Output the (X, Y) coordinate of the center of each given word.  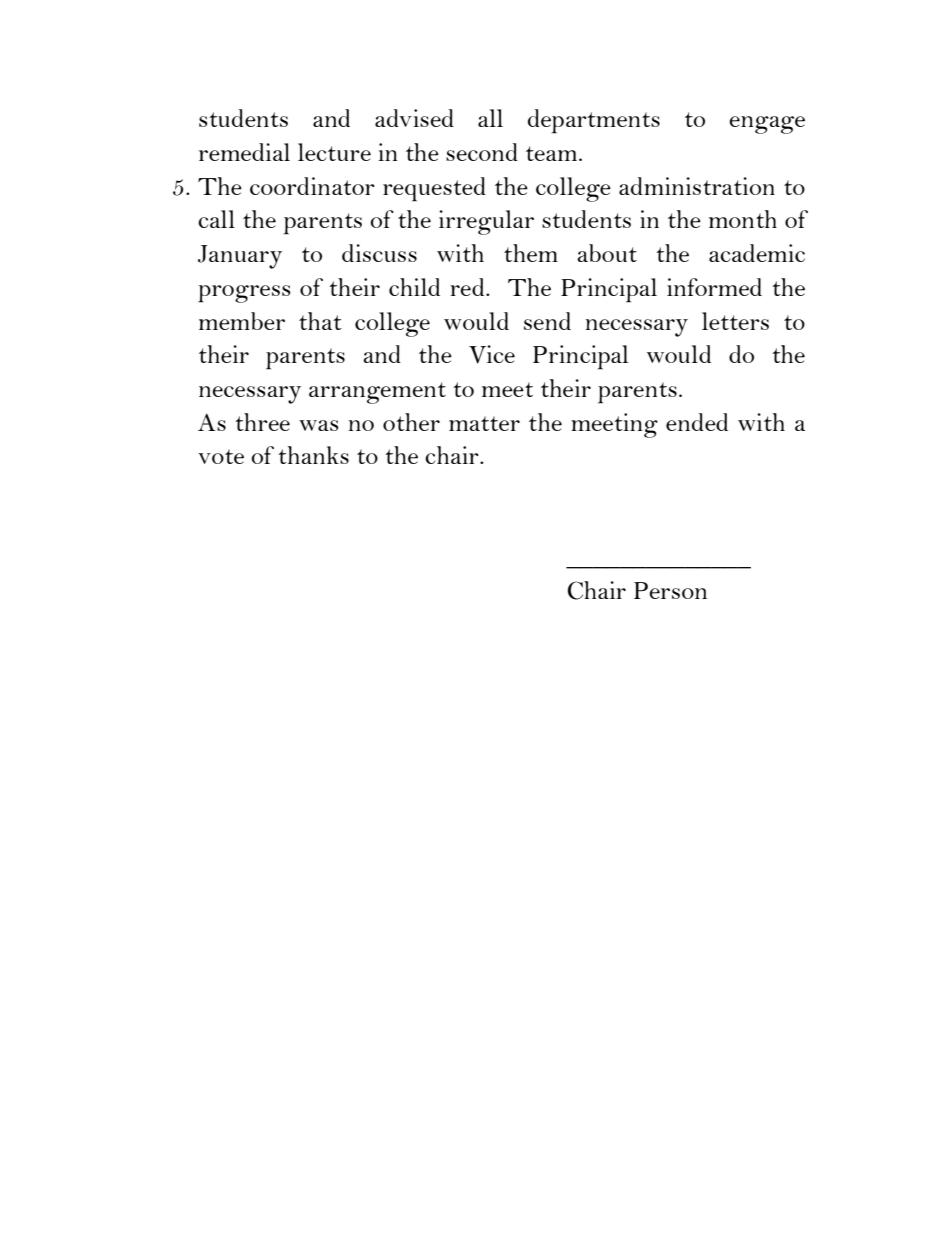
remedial (244, 152)
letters (735, 321)
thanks (313, 455)
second (482, 152)
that (320, 321)
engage (767, 125)
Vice (492, 354)
